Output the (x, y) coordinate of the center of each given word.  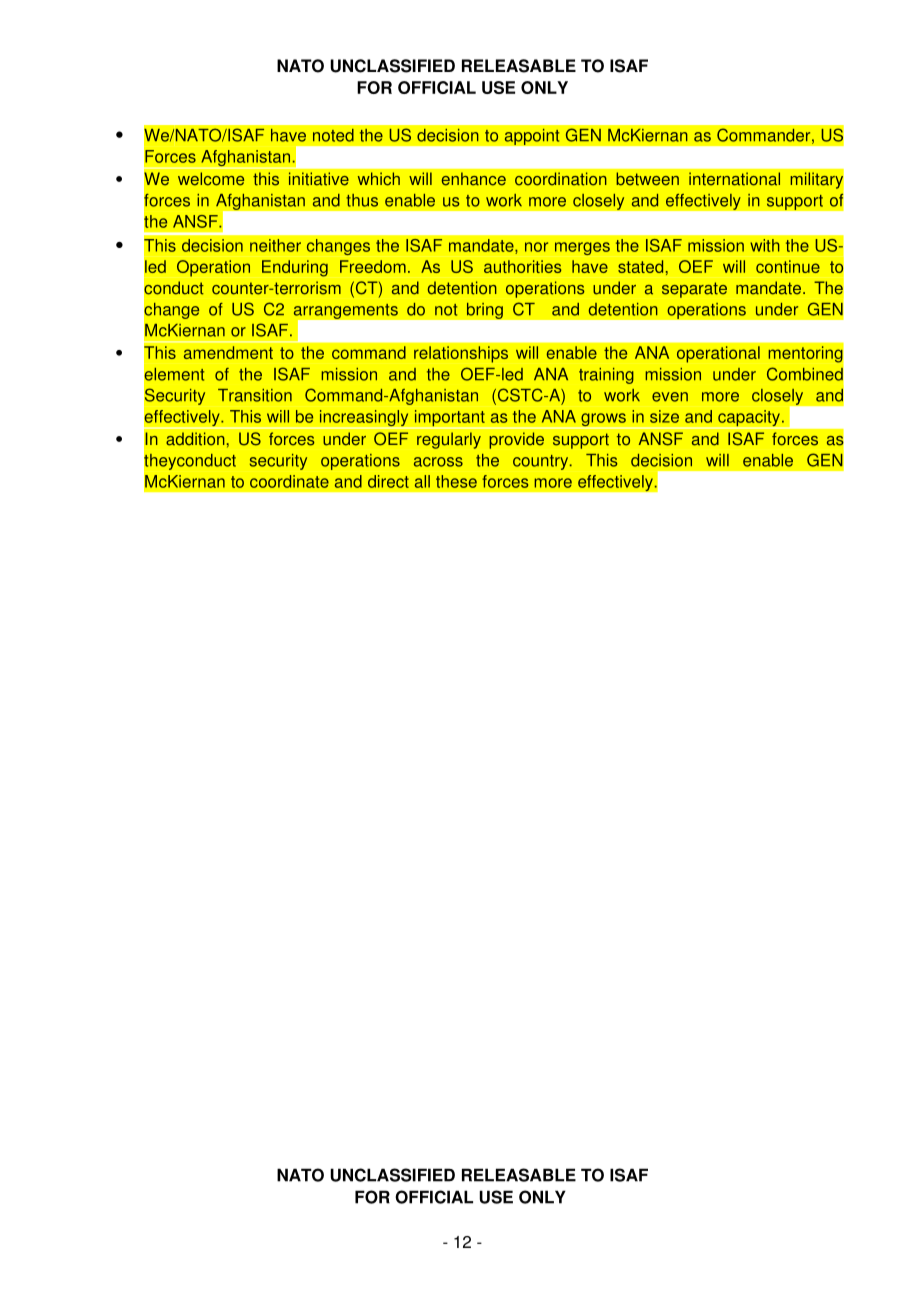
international (734, 179)
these (456, 481)
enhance (474, 179)
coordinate (289, 481)
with (765, 245)
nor (536, 247)
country (542, 462)
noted (333, 135)
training (606, 376)
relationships (461, 354)
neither (275, 245)
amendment (228, 352)
